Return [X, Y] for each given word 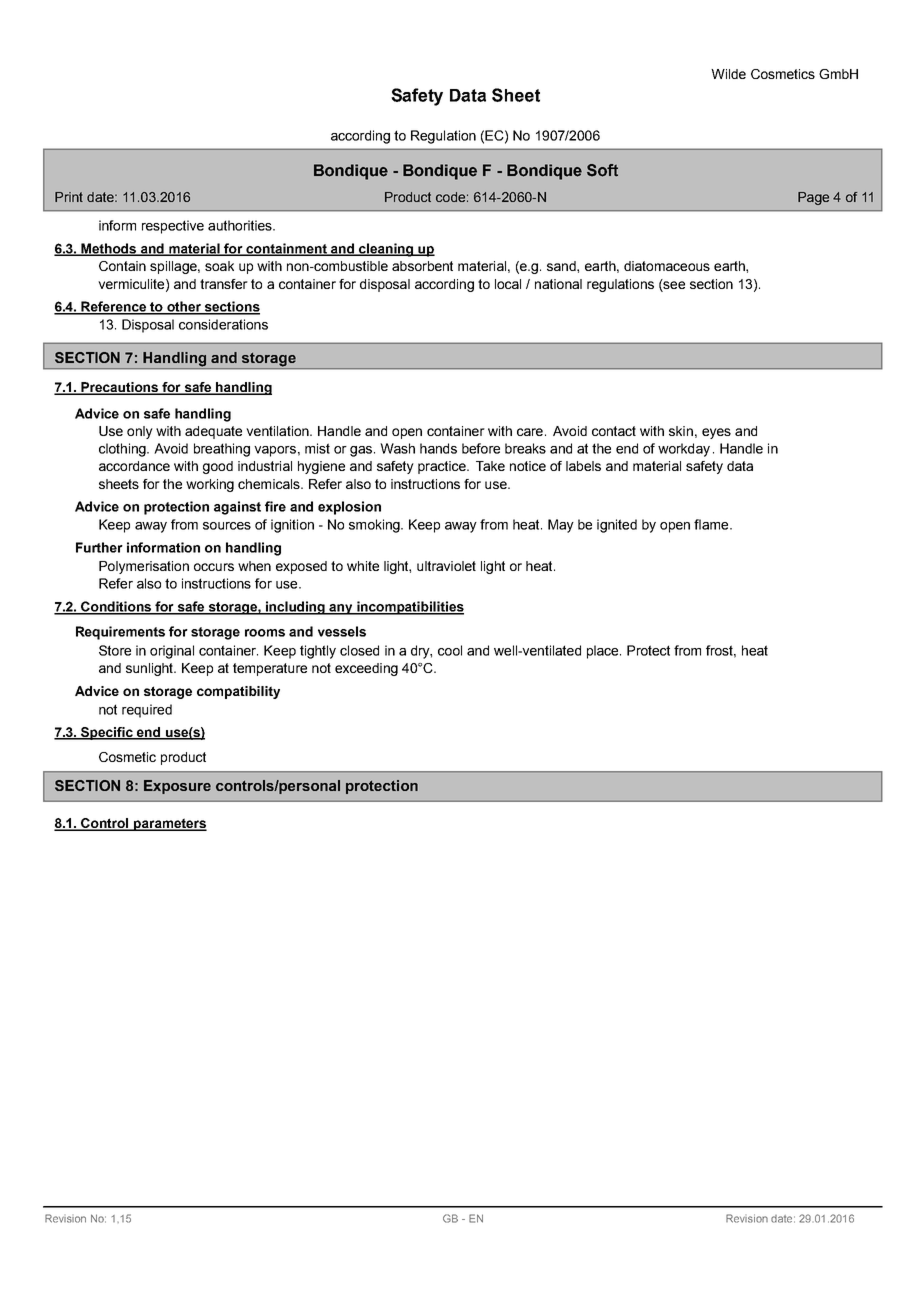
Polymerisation [144, 567]
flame [712, 524]
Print [69, 197]
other [184, 307]
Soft [602, 170]
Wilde [728, 74]
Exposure [177, 787]
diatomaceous [667, 266]
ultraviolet [446, 566]
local [508, 284]
